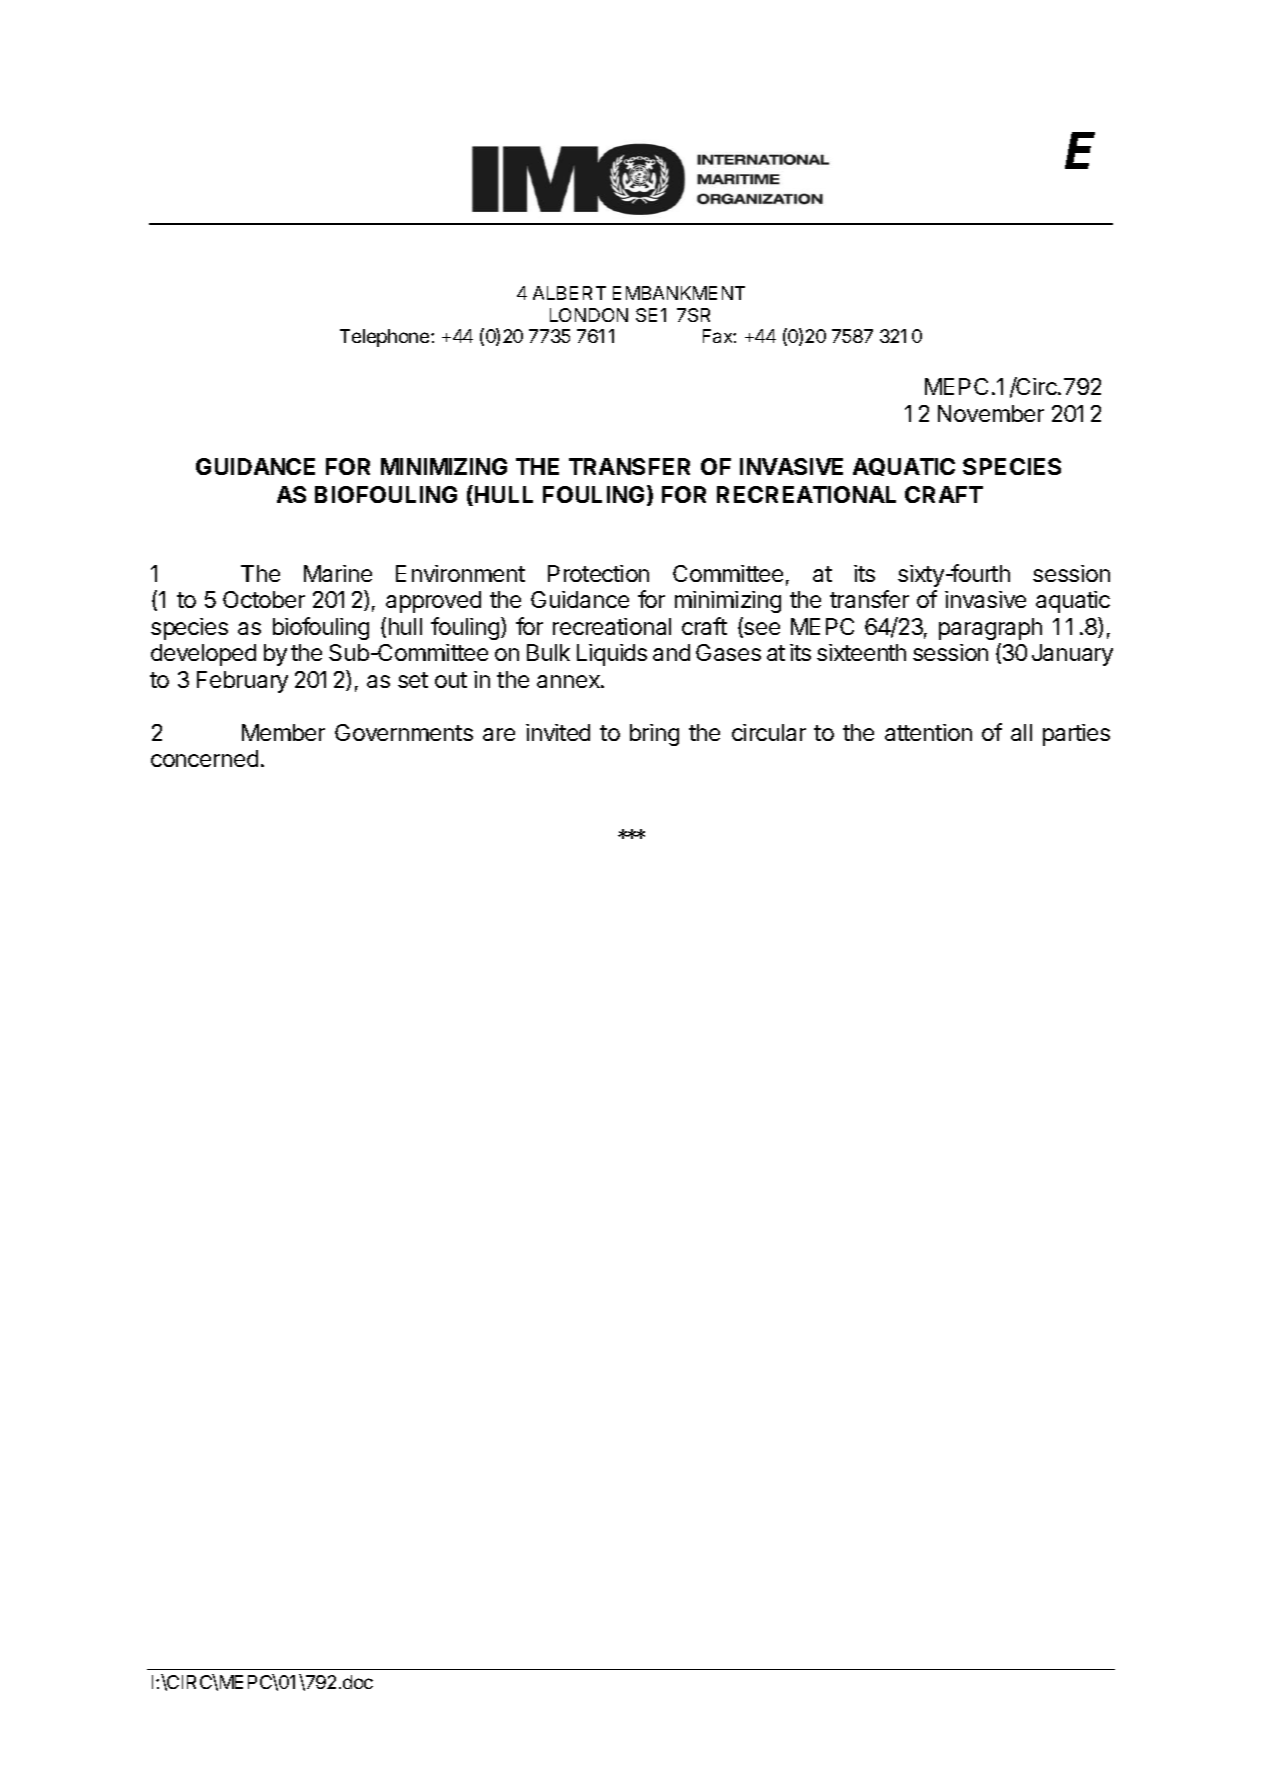 This screenshot has height=1784, width=1262. What do you see at coordinates (460, 573) in the screenshot?
I see `Environment` at bounding box center [460, 573].
